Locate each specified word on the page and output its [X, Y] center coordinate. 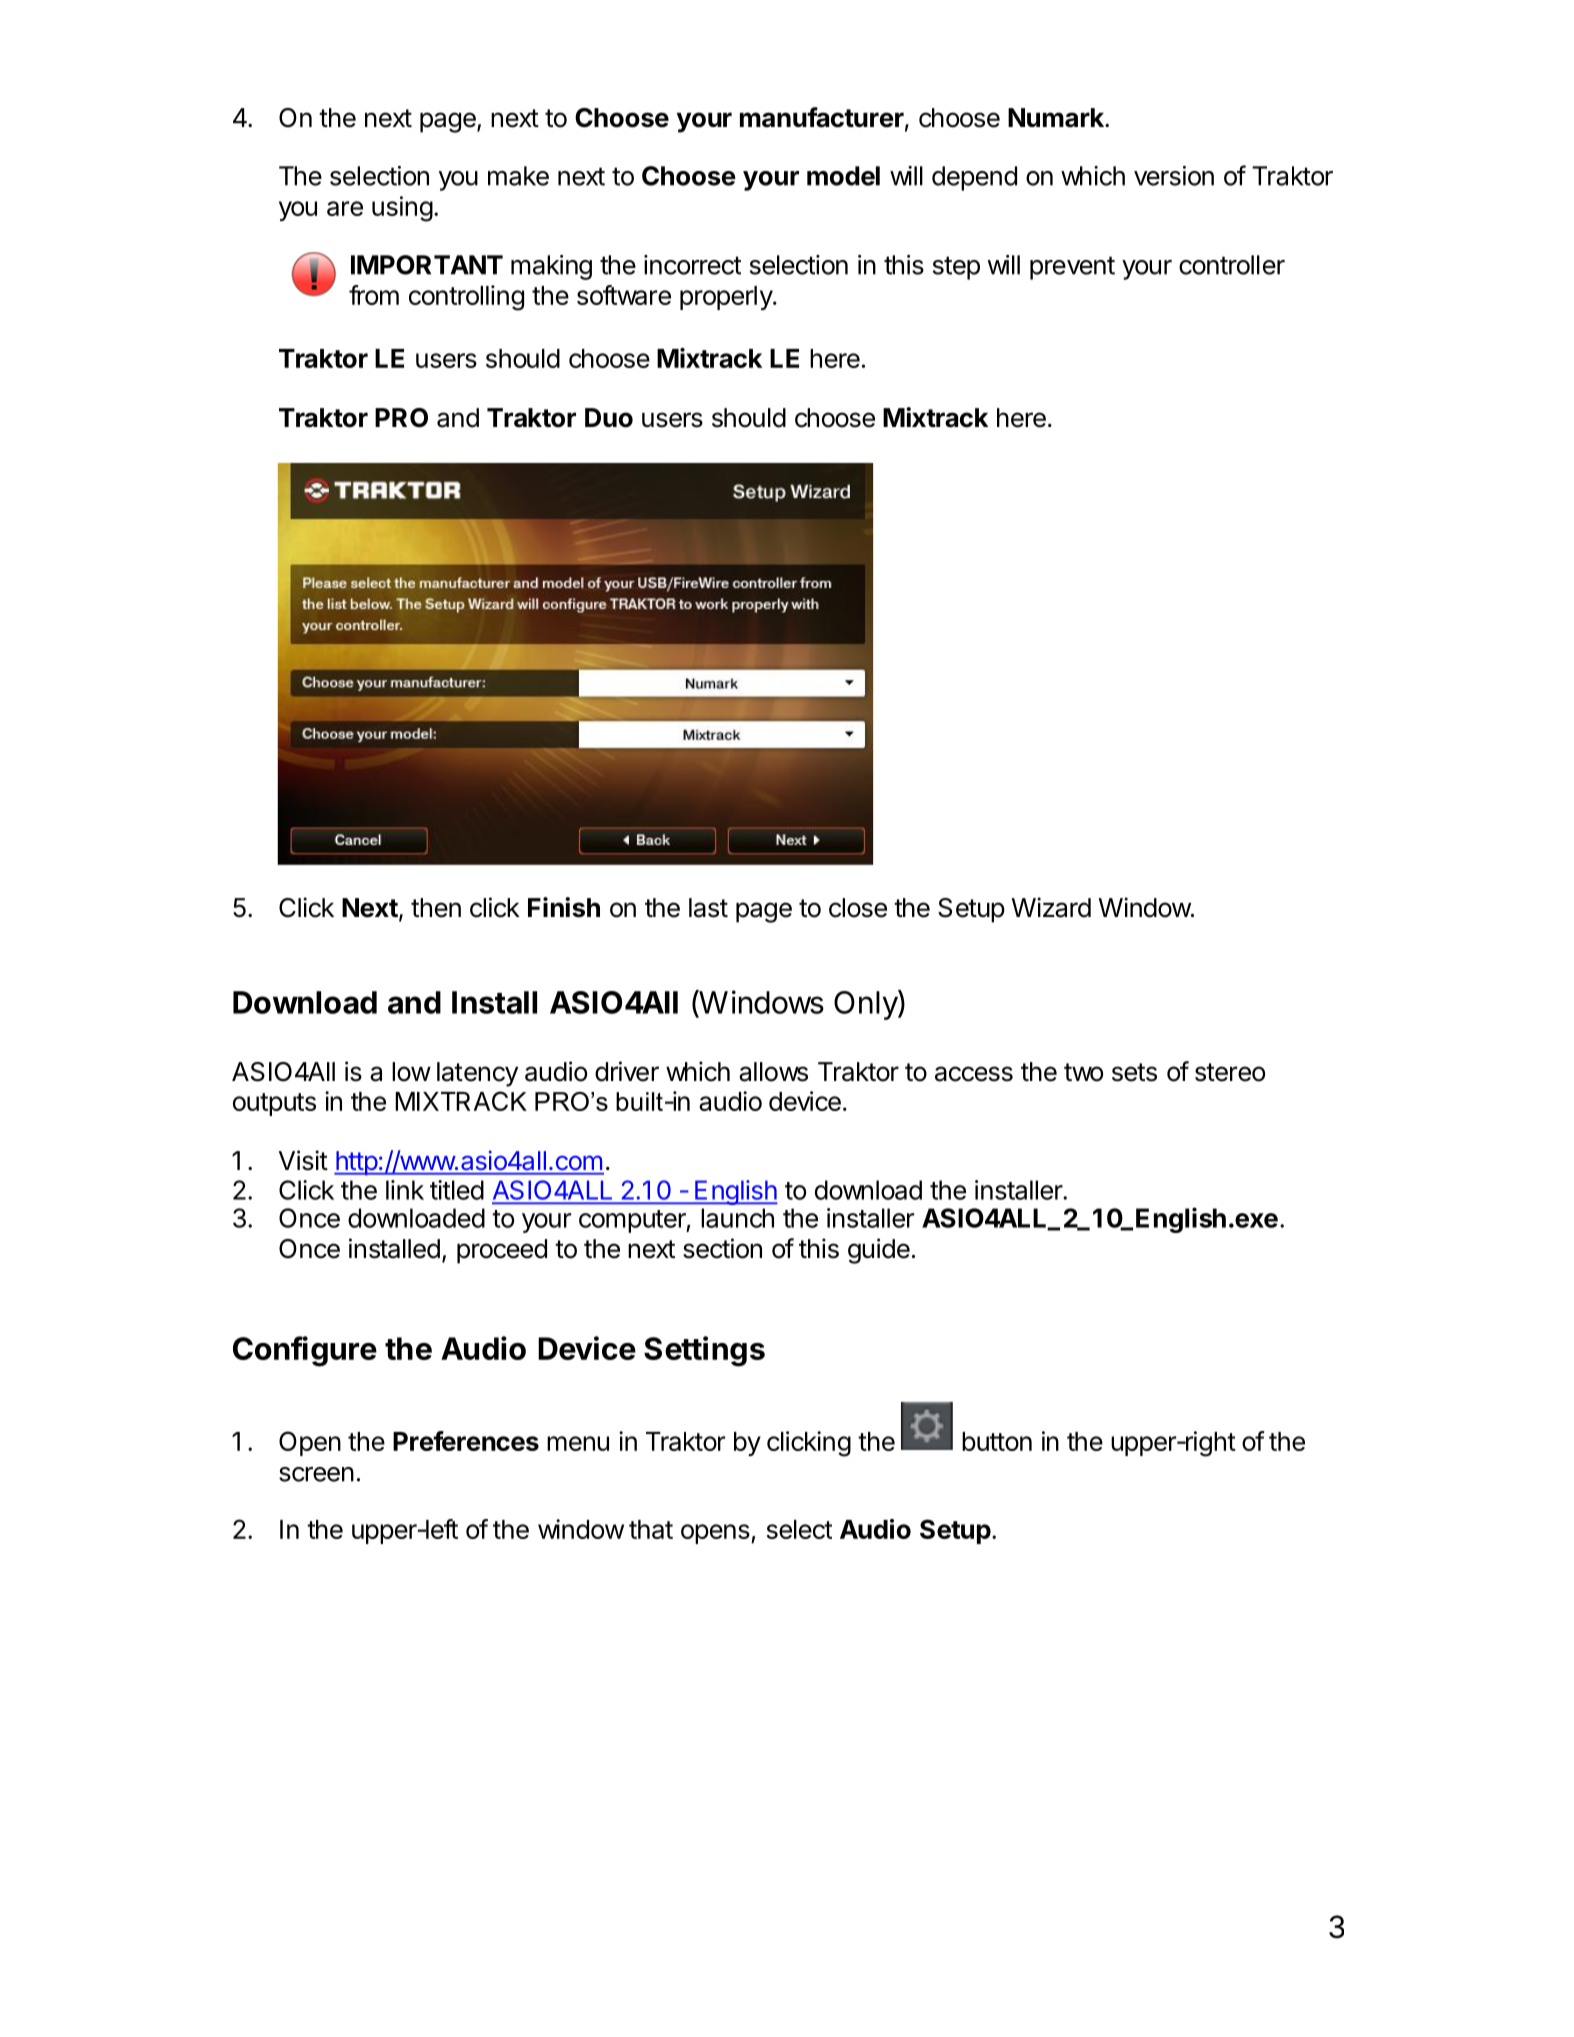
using [402, 209]
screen [316, 1474]
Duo [609, 418]
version [1174, 176]
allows [773, 1072]
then [436, 908]
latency [477, 1074]
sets [1134, 1072]
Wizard [1051, 907]
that [651, 1529]
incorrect [692, 265]
